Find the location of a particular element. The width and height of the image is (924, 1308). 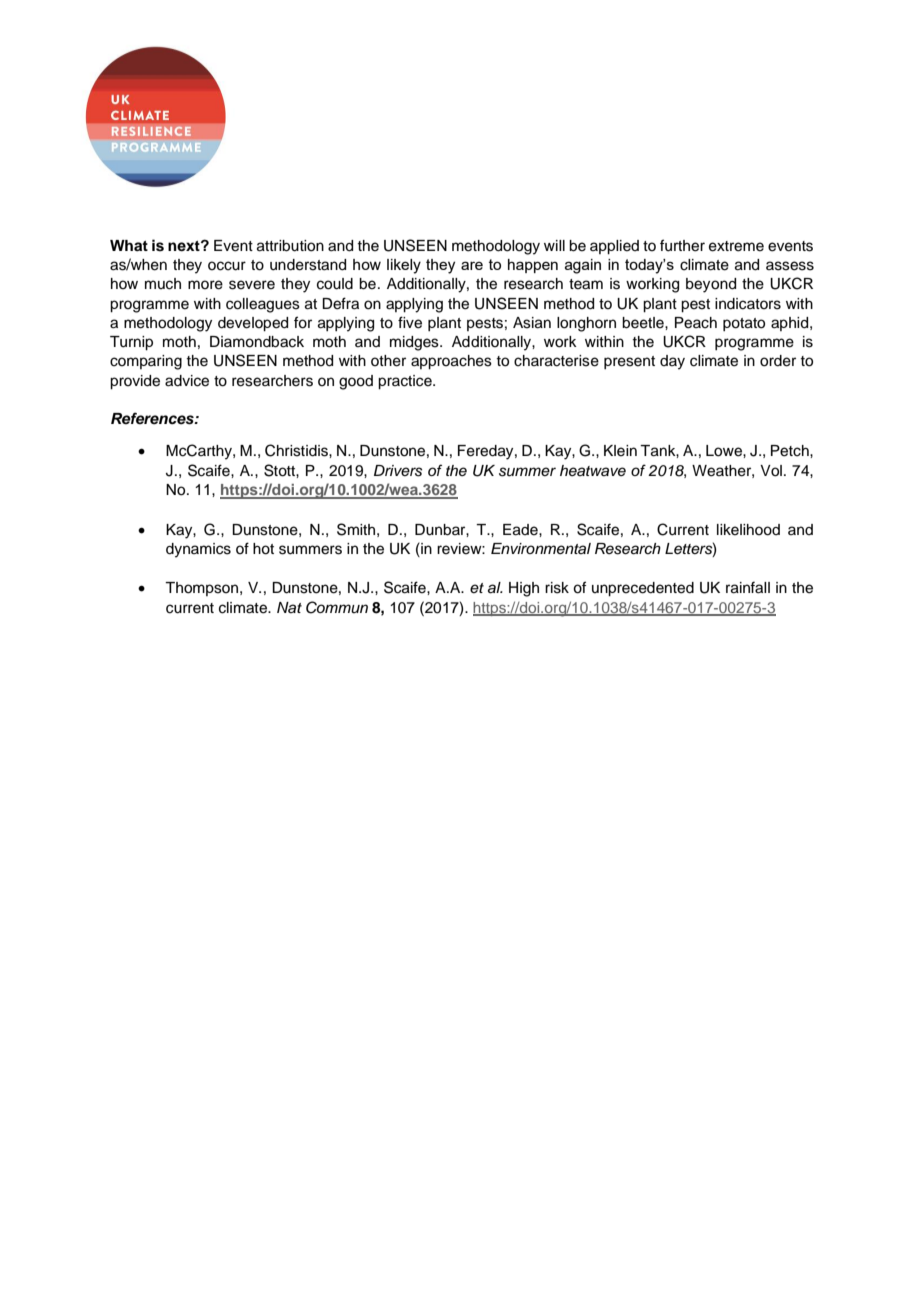

rainfall is located at coordinates (748, 587).
